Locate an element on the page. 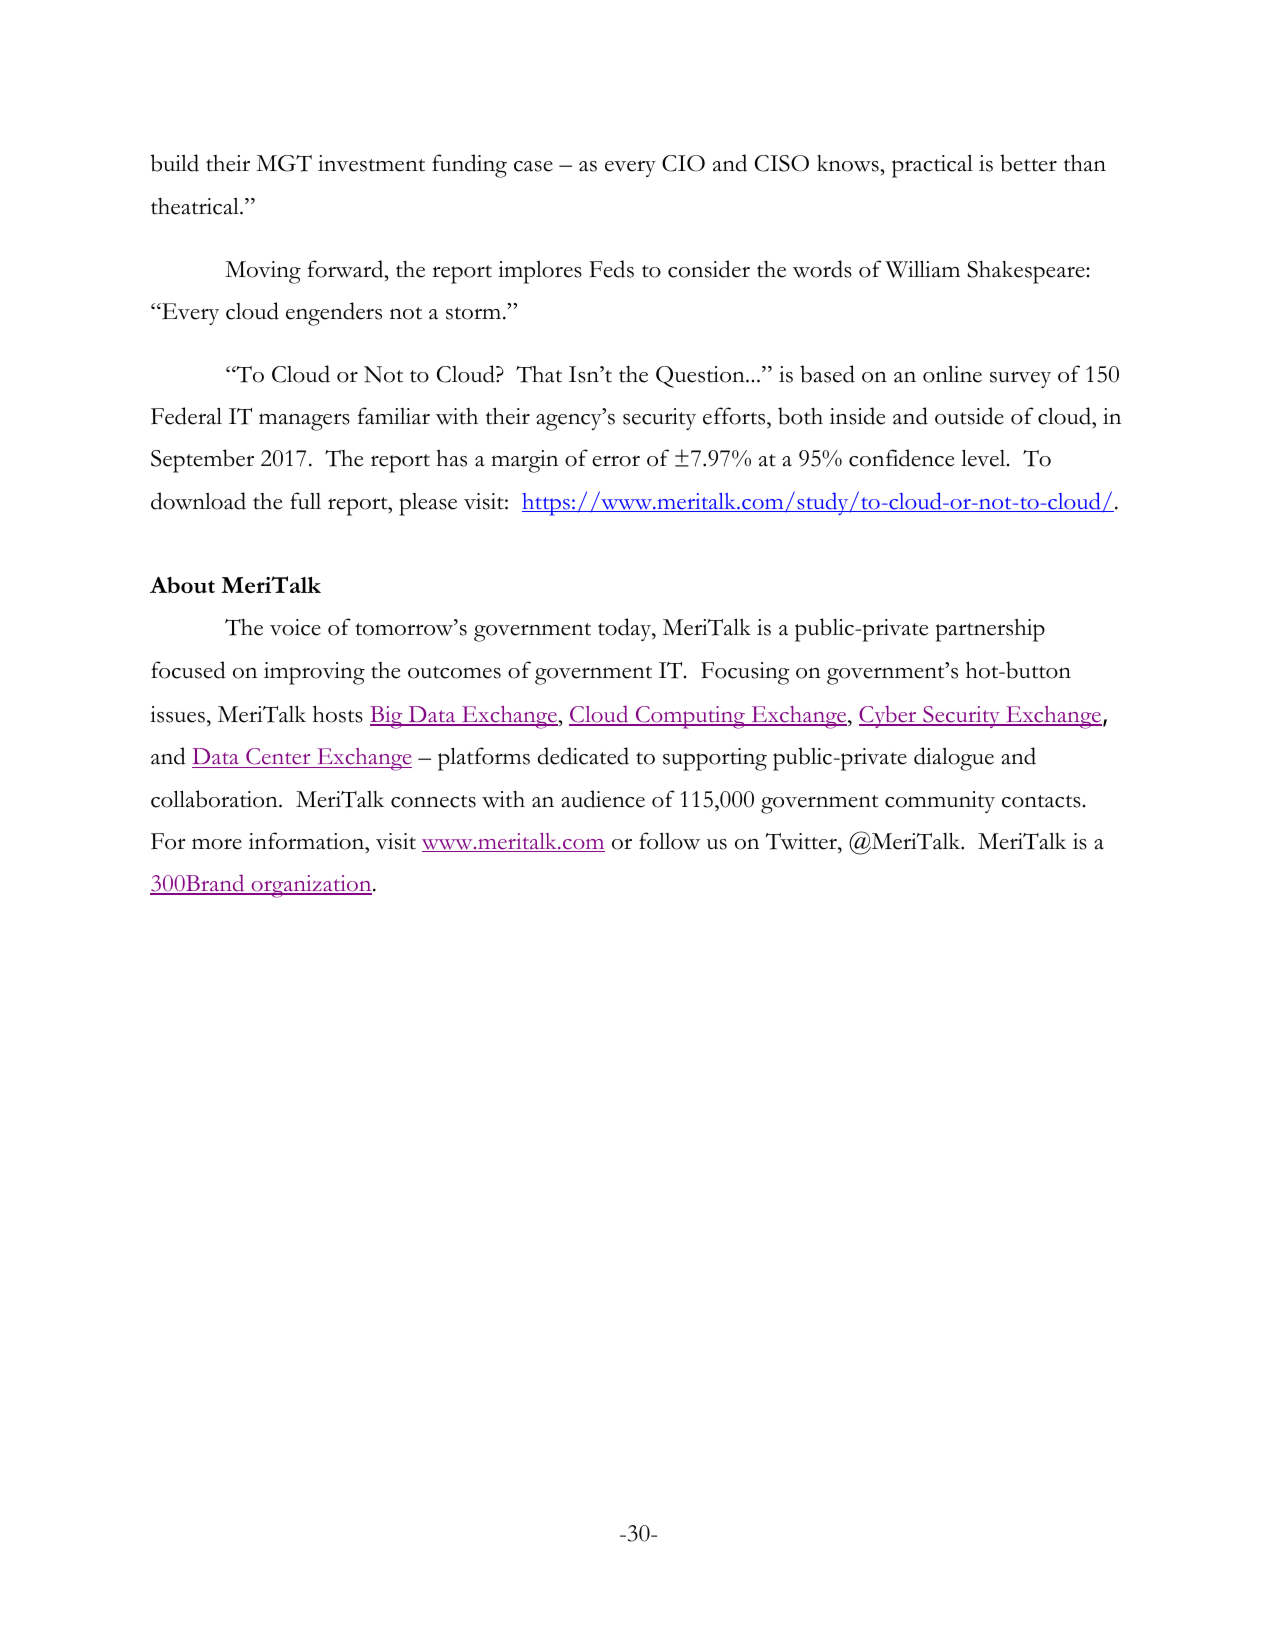 This page has width=1277, height=1652. practical is located at coordinates (932, 166).
